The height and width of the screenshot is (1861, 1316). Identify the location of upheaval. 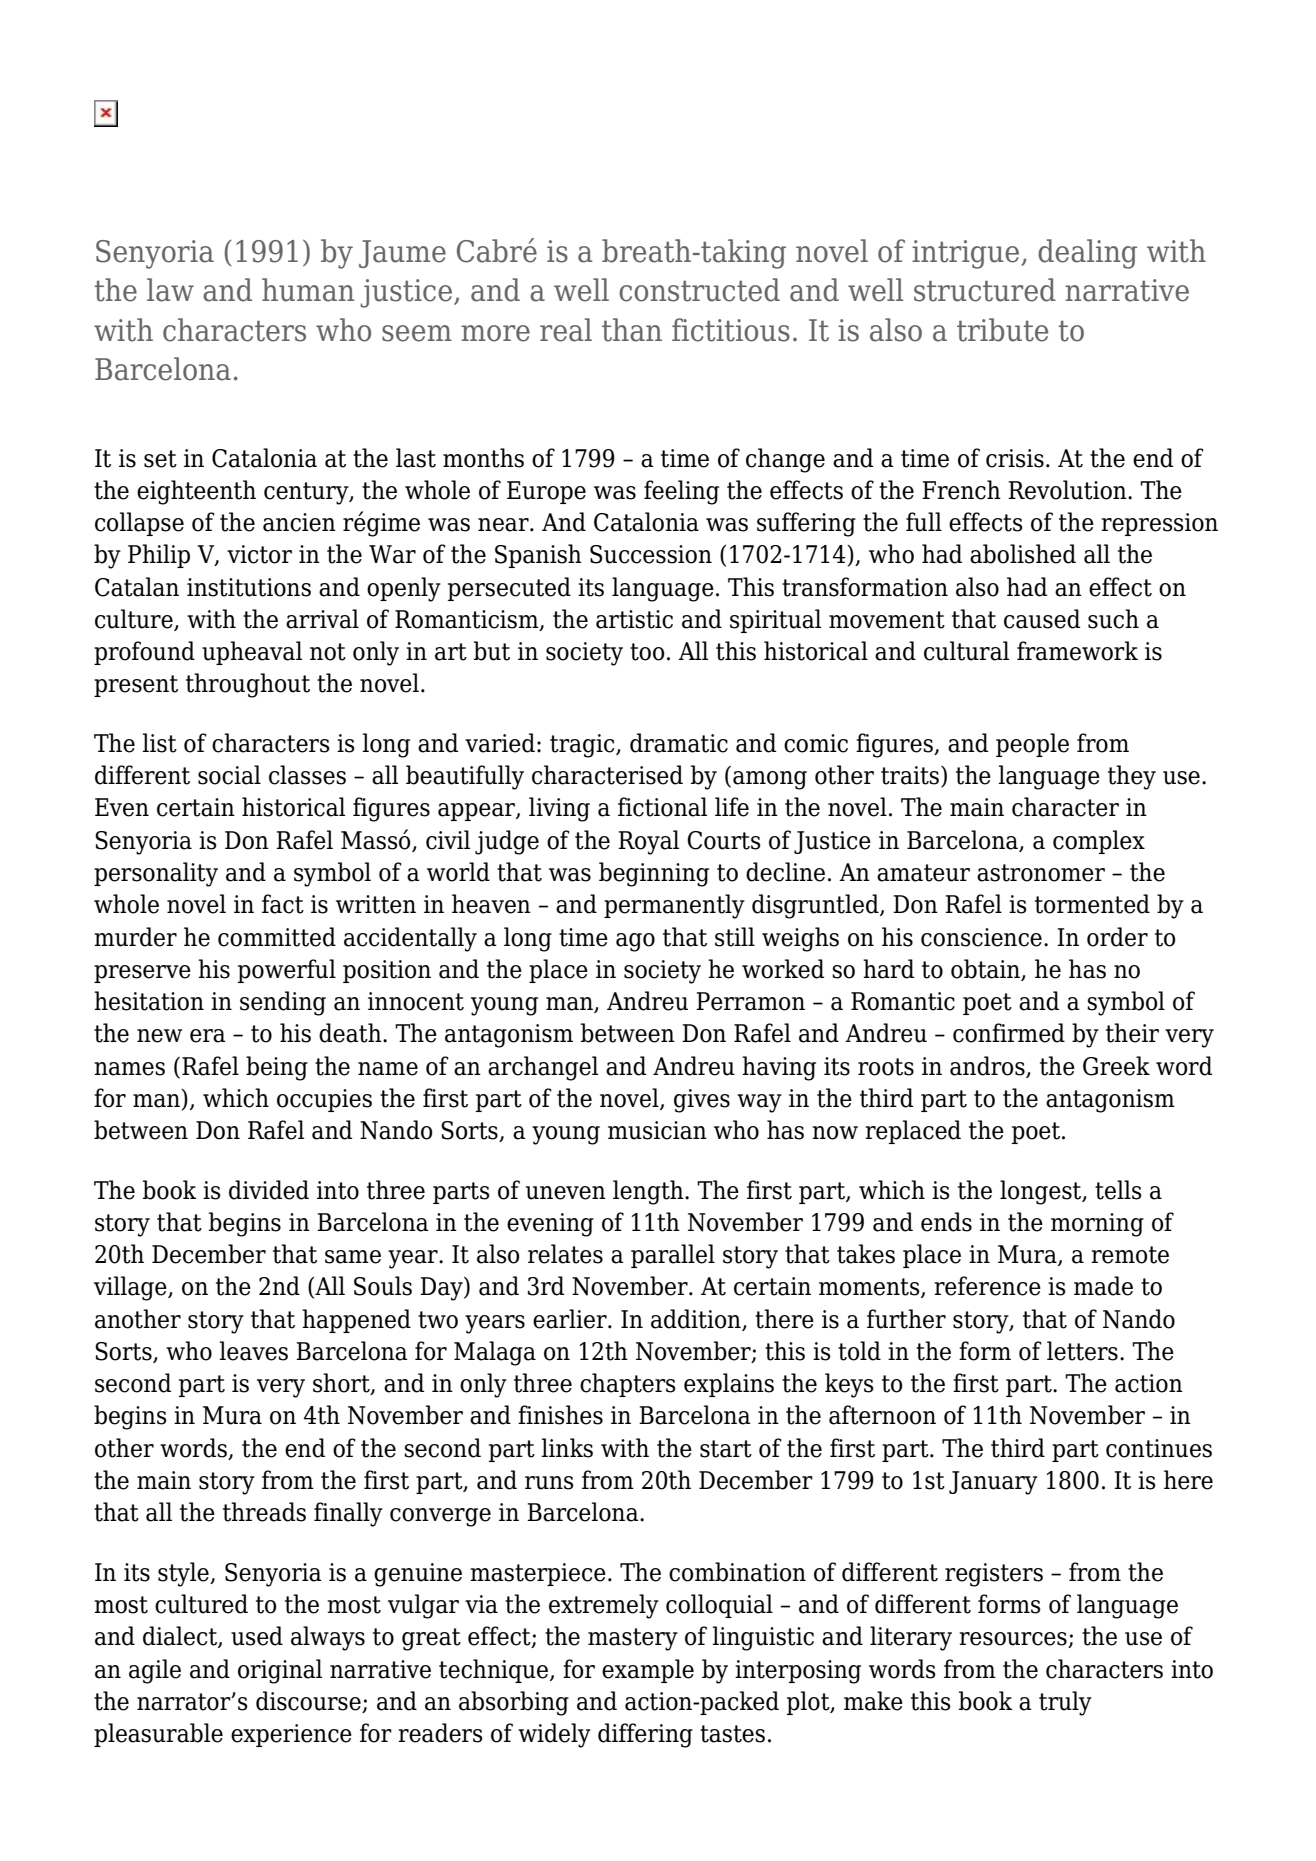
(252, 653).
